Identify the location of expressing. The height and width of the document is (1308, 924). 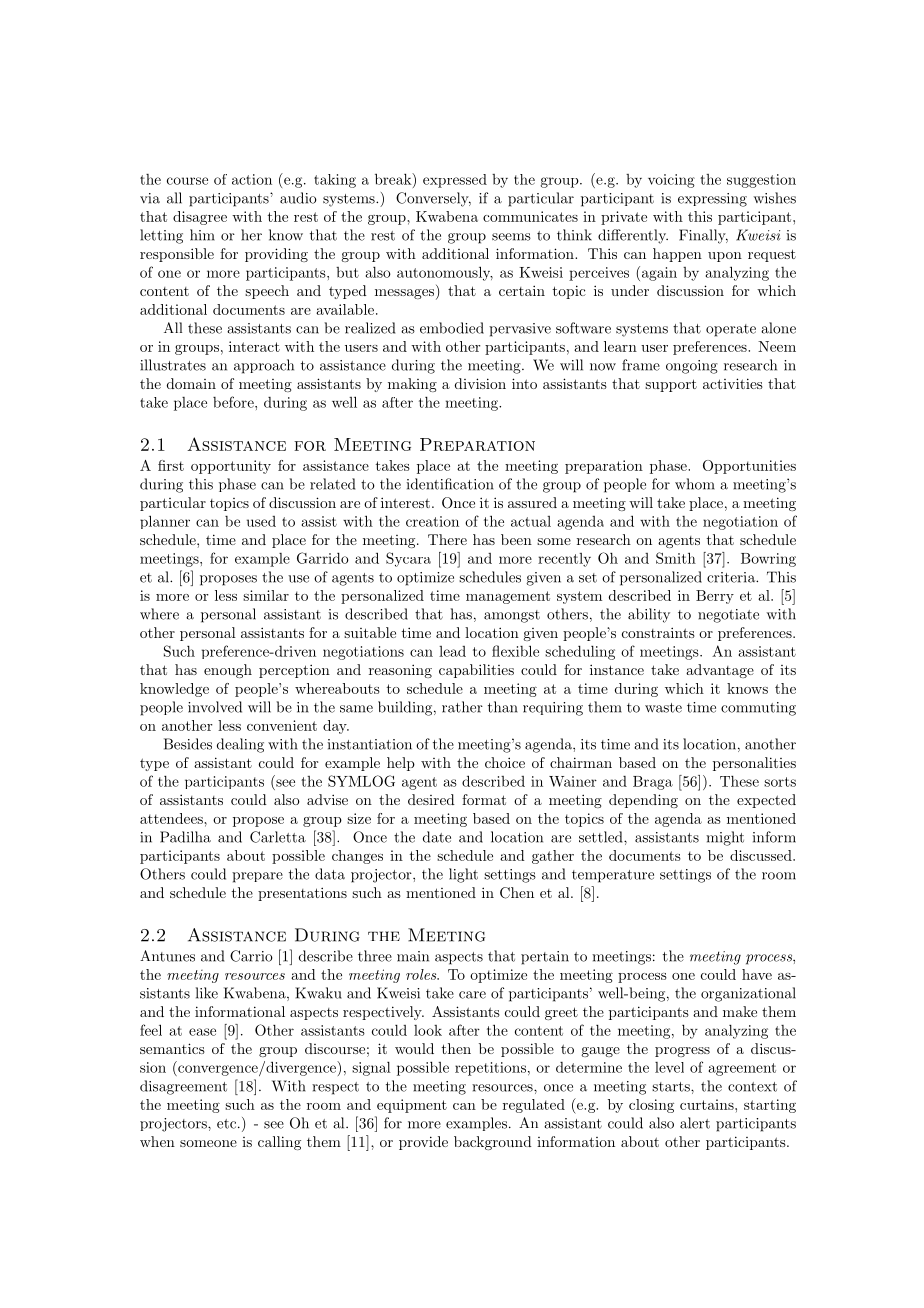
(712, 200).
